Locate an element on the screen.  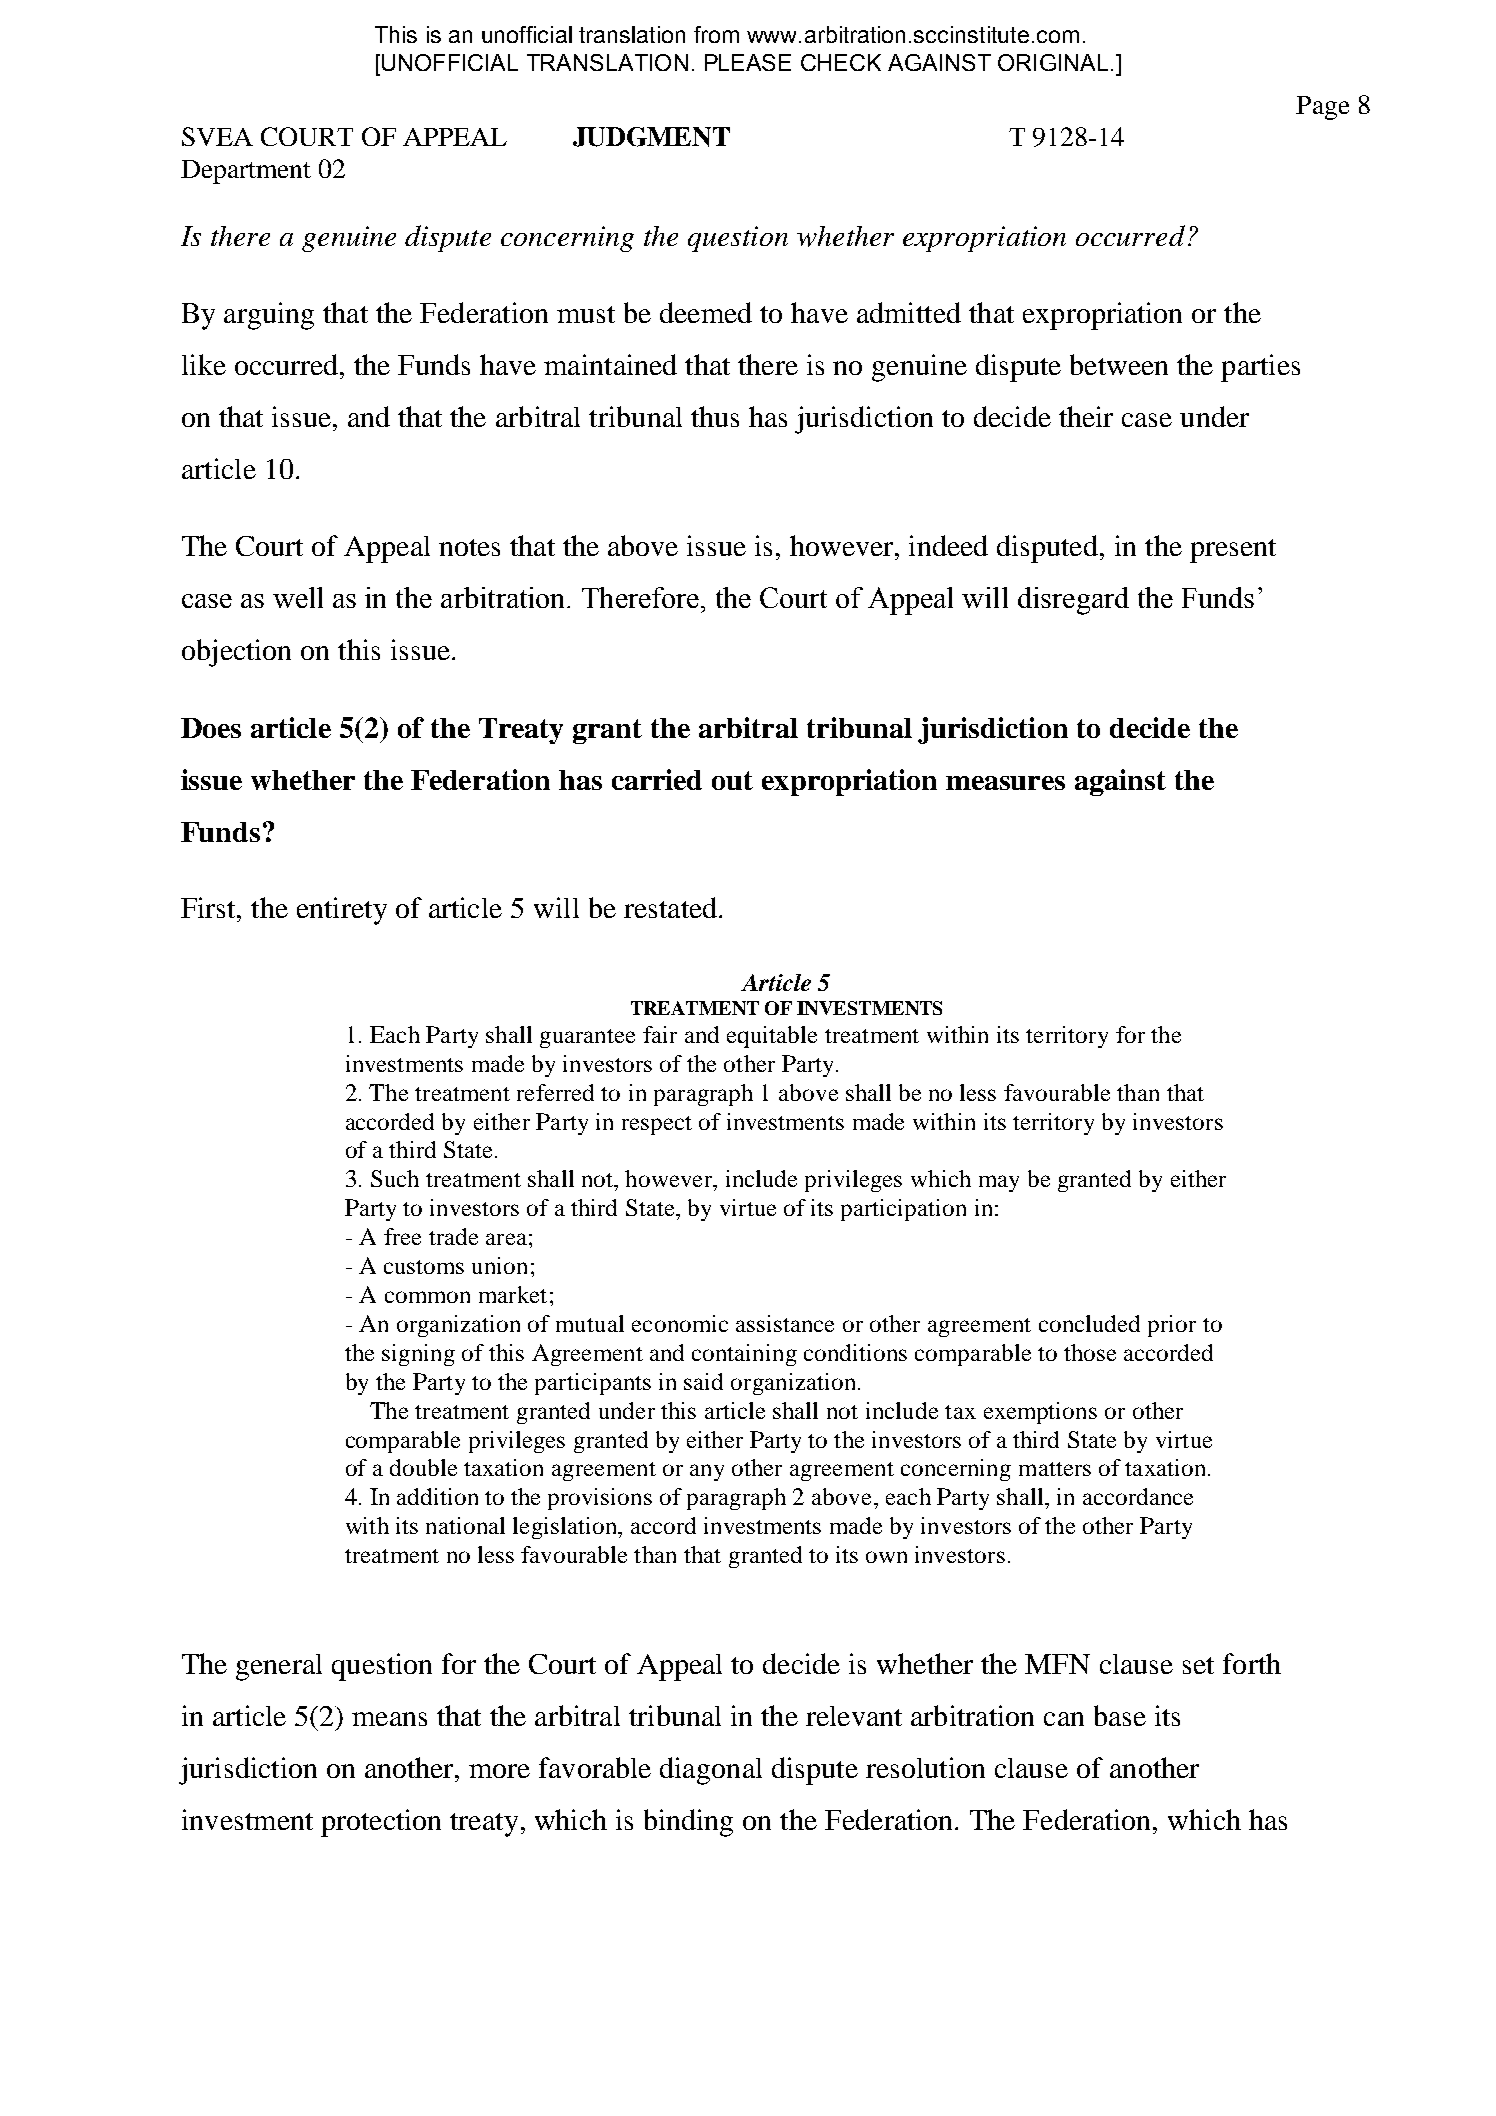
Page is located at coordinates (1322, 108).
